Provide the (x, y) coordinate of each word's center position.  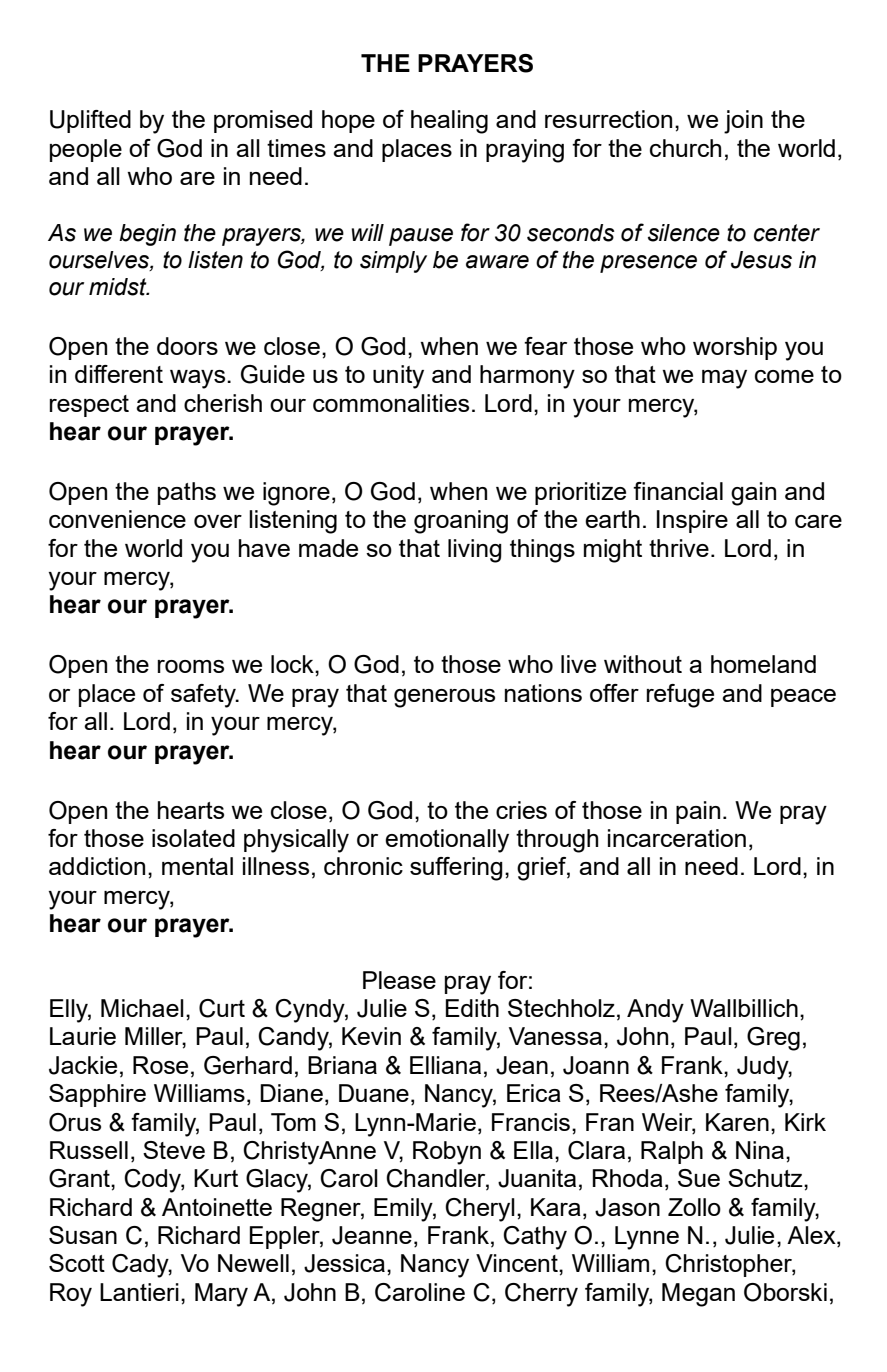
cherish (223, 403)
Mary (221, 1295)
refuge (680, 696)
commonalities (391, 403)
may (724, 379)
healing (449, 122)
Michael (142, 1008)
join (743, 122)
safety (204, 696)
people (86, 150)
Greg (773, 1039)
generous (444, 698)
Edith (472, 1008)
